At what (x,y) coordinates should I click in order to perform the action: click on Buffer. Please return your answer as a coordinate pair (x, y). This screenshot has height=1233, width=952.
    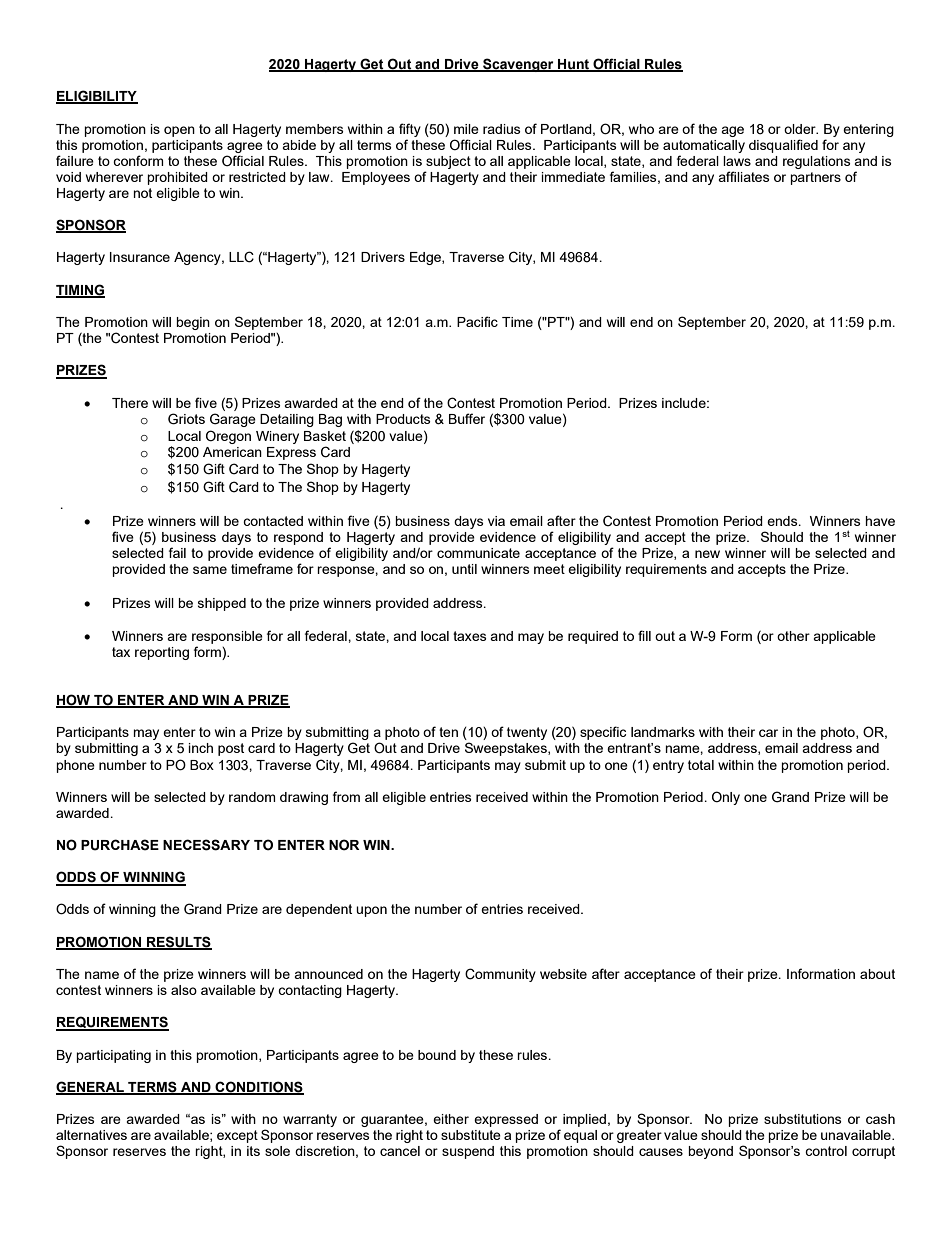
    Looking at the image, I should click on (467, 418).
